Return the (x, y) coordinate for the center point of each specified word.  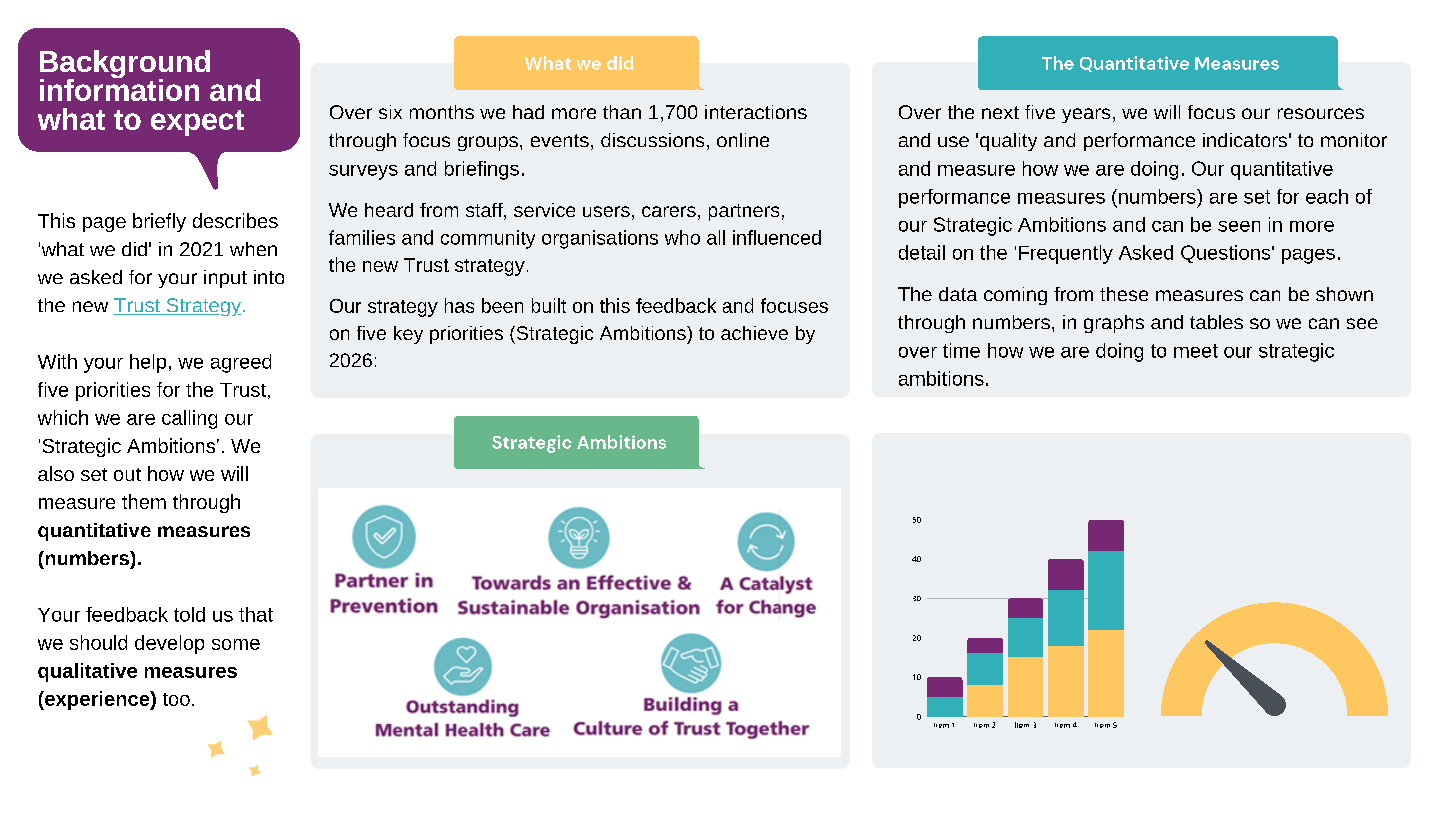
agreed (241, 363)
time (961, 350)
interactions (756, 112)
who (682, 237)
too (176, 699)
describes (235, 220)
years (1086, 115)
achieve (754, 333)
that (256, 614)
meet (1196, 351)
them (144, 501)
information (119, 88)
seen (1239, 226)
